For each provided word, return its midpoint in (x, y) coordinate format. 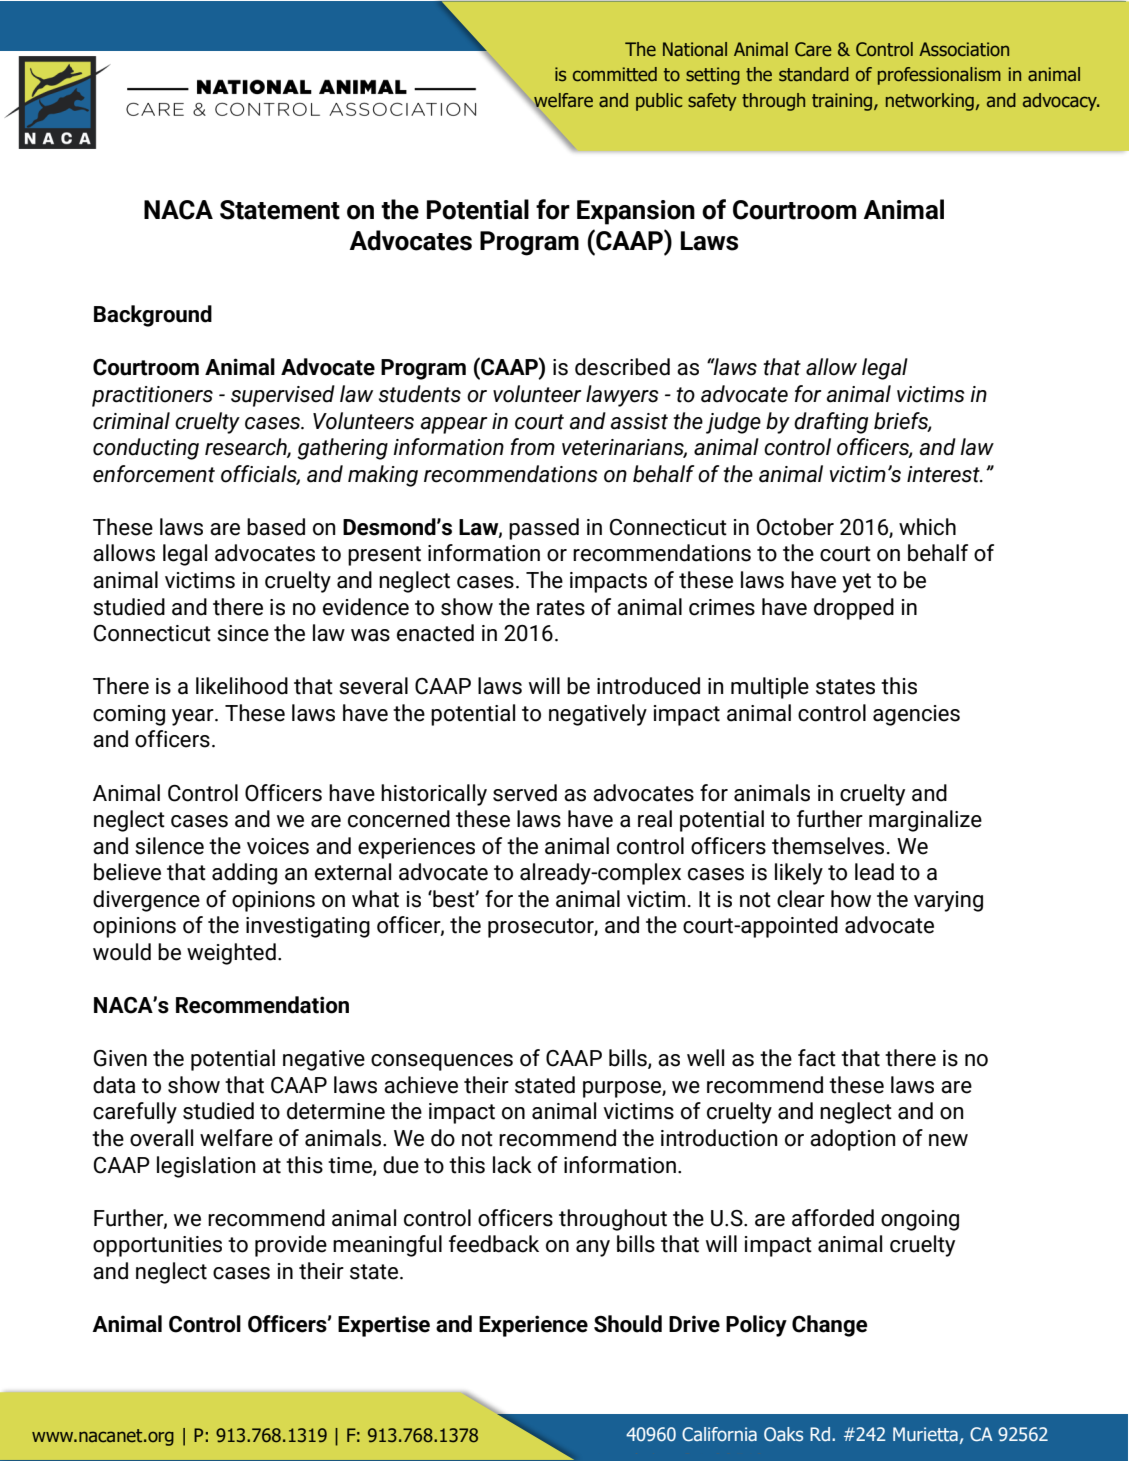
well (705, 1058)
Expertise (384, 1326)
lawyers (622, 396)
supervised (283, 396)
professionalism (939, 76)
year (194, 717)
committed (615, 74)
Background (153, 316)
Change (829, 1326)
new (948, 1140)
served (525, 793)
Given (120, 1058)
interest (944, 474)
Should (628, 1324)
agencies (916, 715)
